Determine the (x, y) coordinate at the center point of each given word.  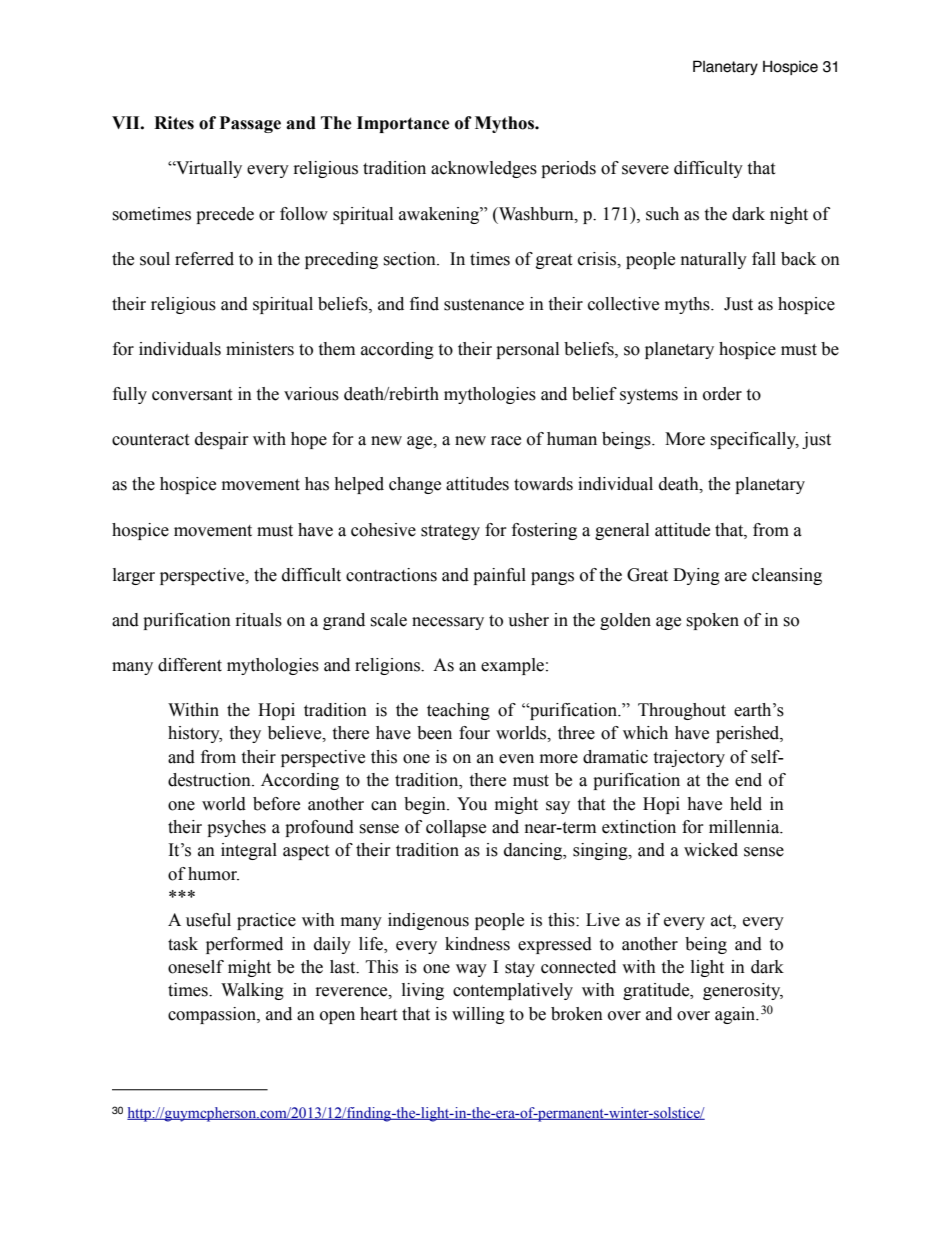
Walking (252, 991)
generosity (743, 991)
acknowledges (484, 169)
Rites (174, 123)
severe (645, 170)
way (471, 970)
